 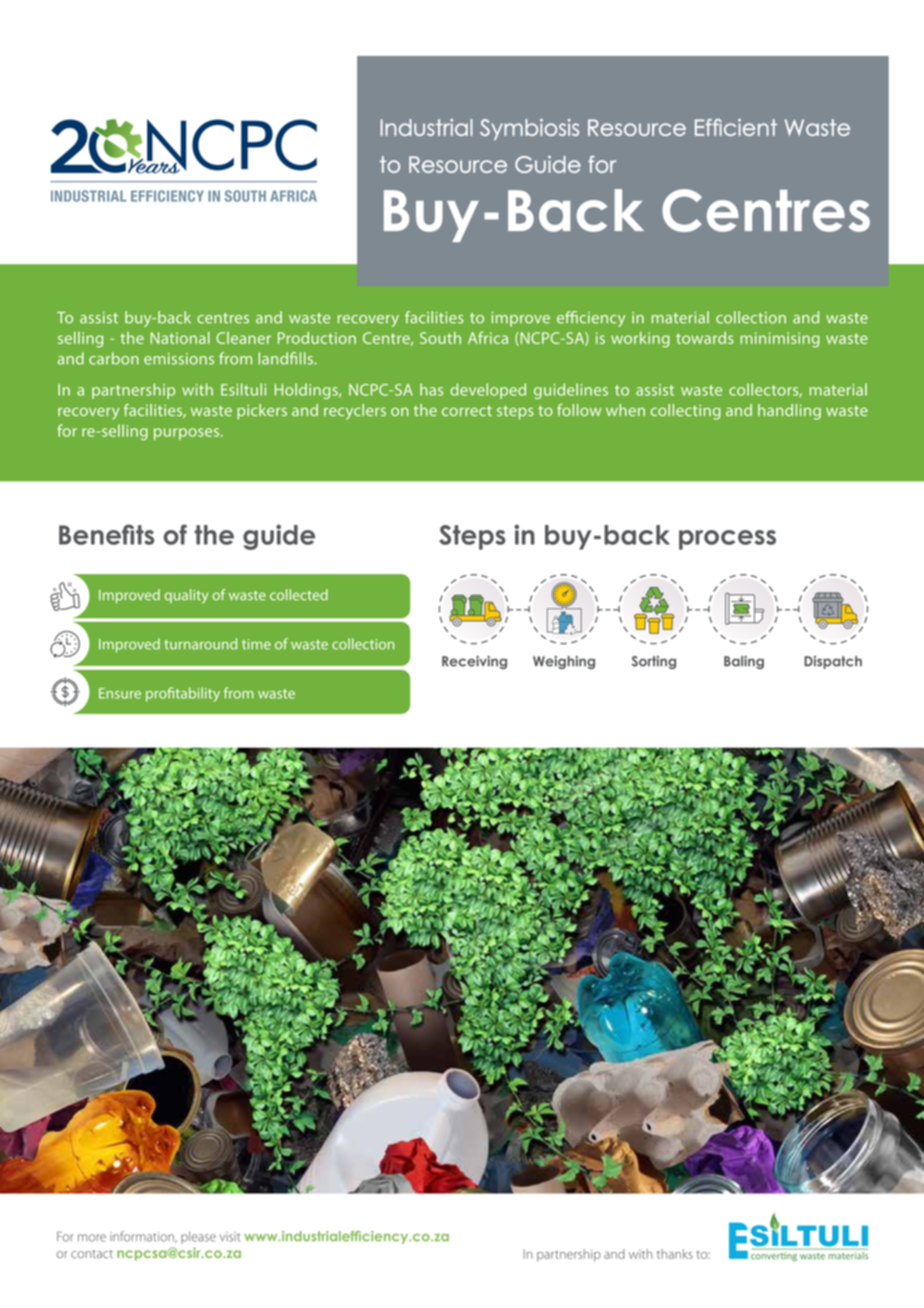 I want to click on correct, so click(x=467, y=410).
